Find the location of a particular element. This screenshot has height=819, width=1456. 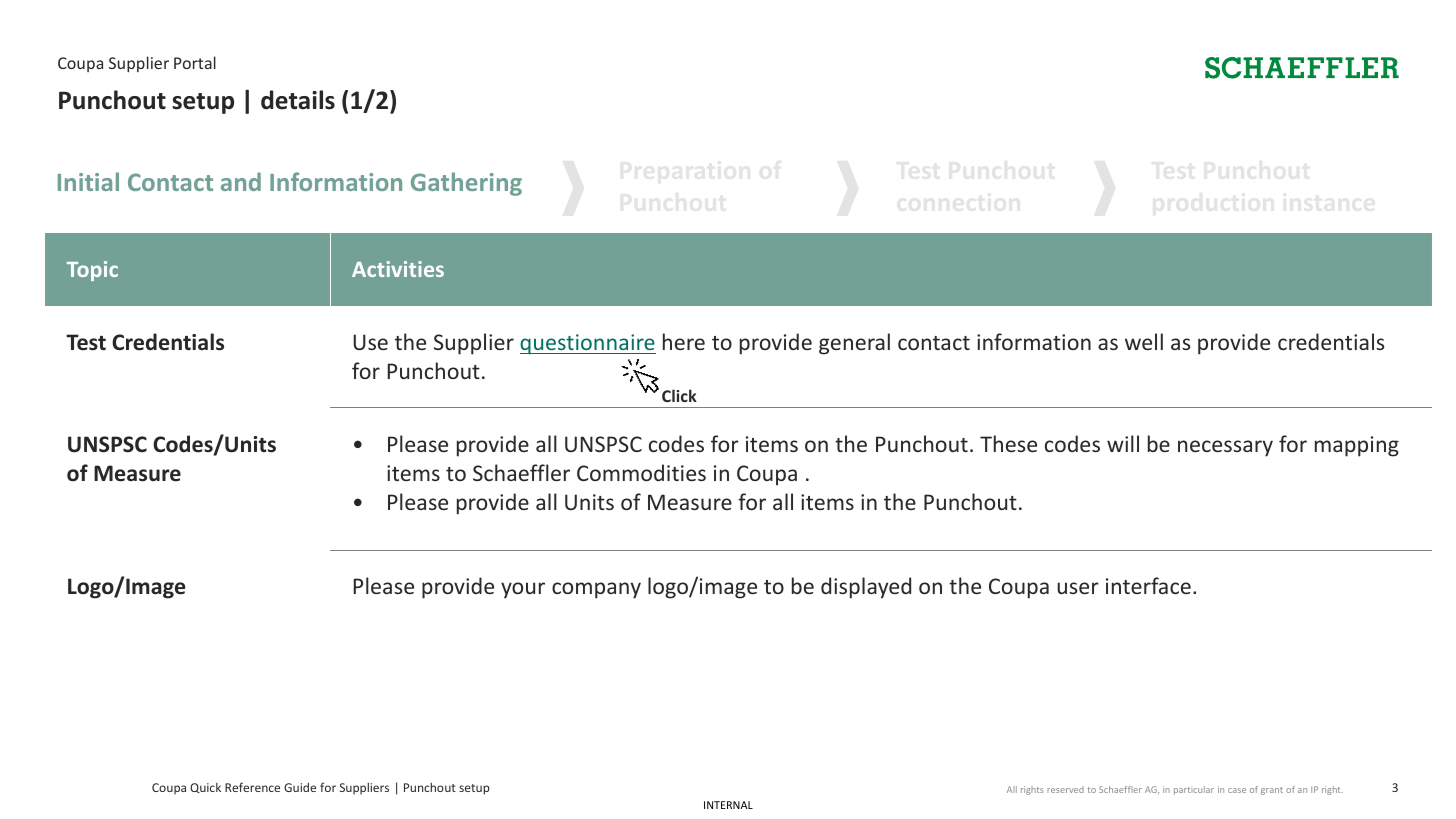

well is located at coordinates (1144, 341).
